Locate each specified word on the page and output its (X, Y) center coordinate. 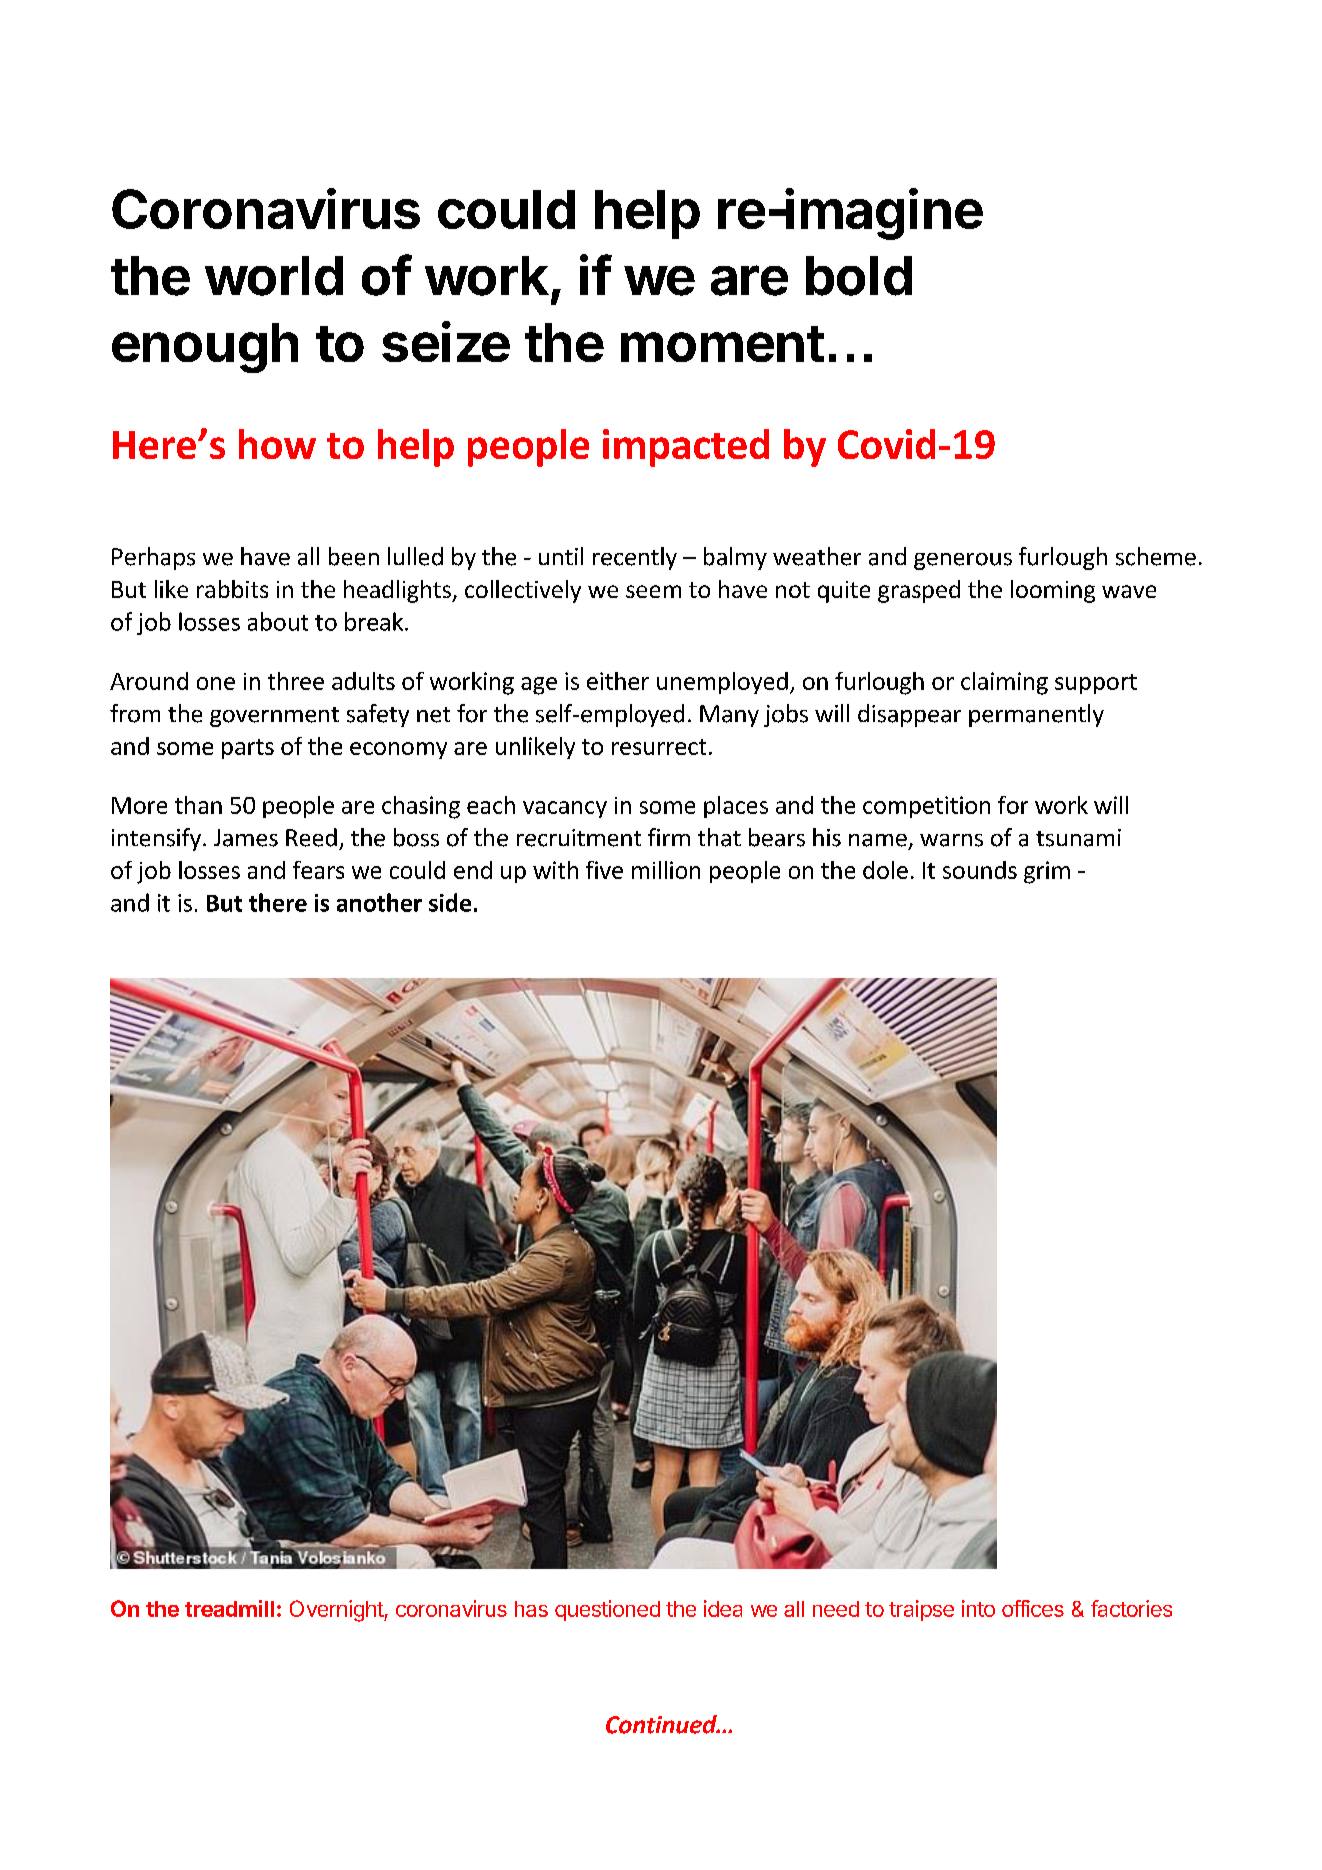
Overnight (337, 1611)
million (666, 870)
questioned (607, 1610)
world (274, 276)
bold (859, 276)
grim (1047, 872)
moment (722, 344)
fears (318, 870)
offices (1033, 1608)
